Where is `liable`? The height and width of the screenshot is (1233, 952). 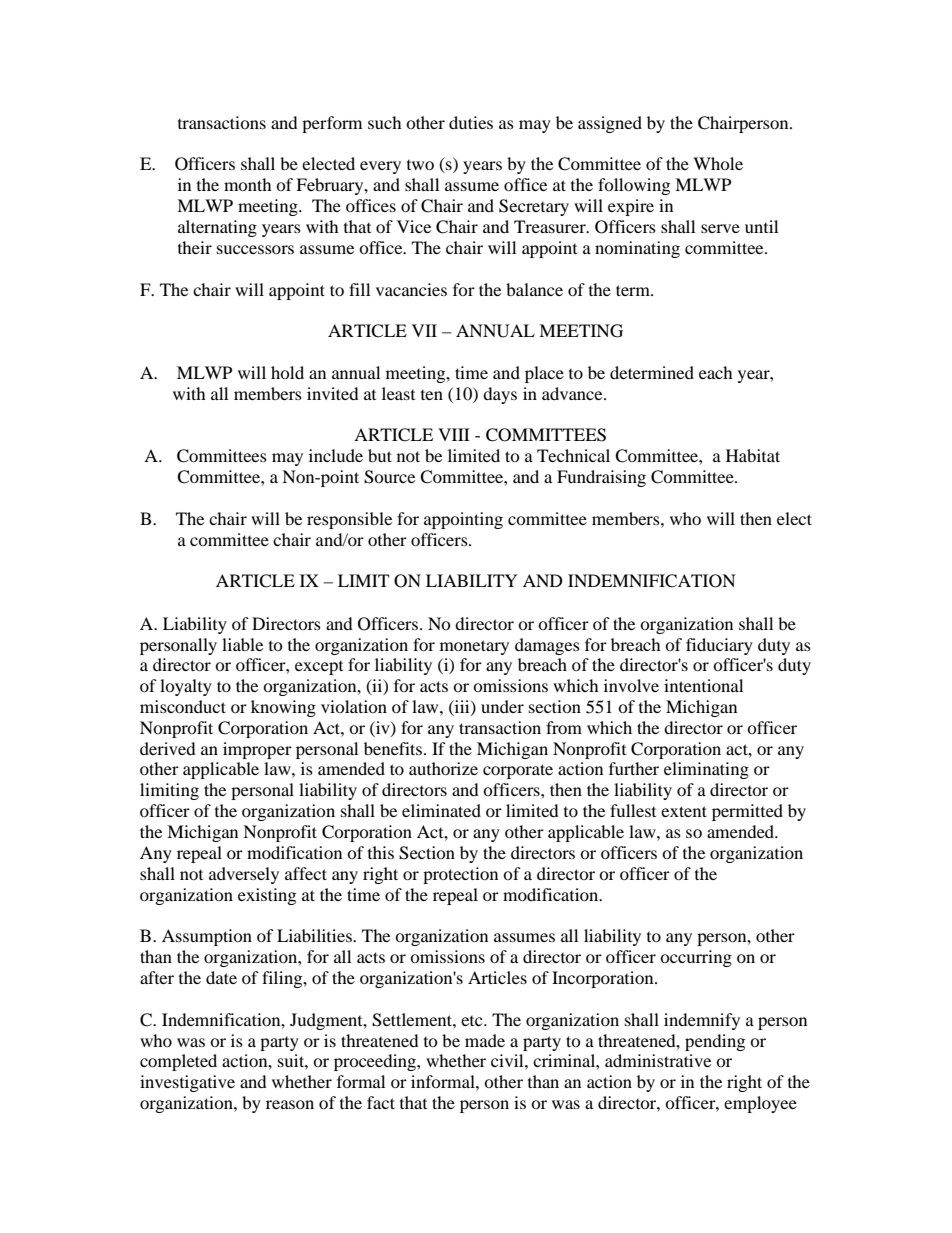 liable is located at coordinates (242, 644).
